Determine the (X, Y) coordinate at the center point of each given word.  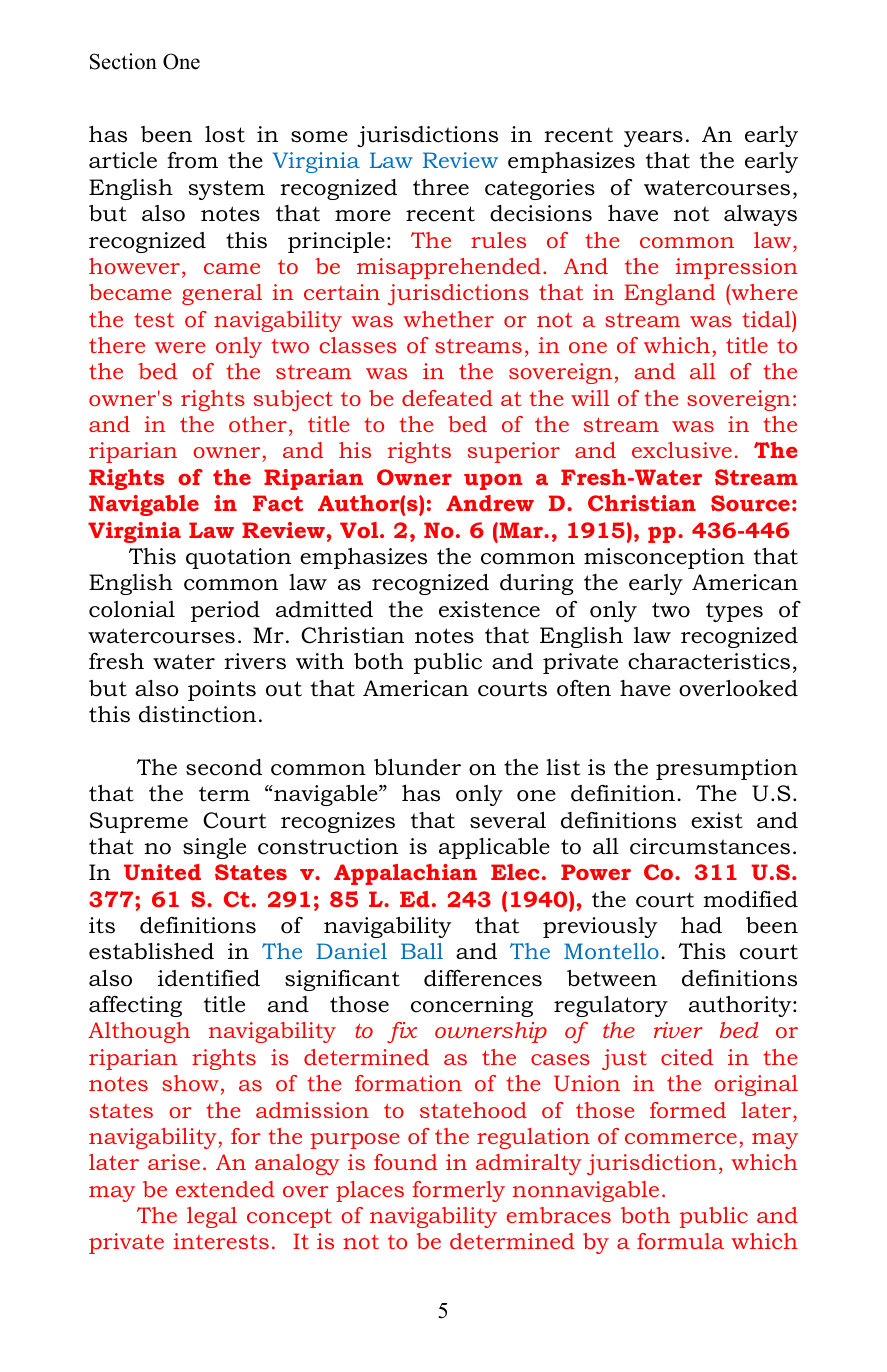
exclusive (682, 450)
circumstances (710, 846)
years (653, 139)
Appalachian (405, 874)
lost (225, 134)
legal (212, 1217)
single (214, 848)
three (441, 187)
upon (493, 482)
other (258, 424)
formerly (459, 1191)
